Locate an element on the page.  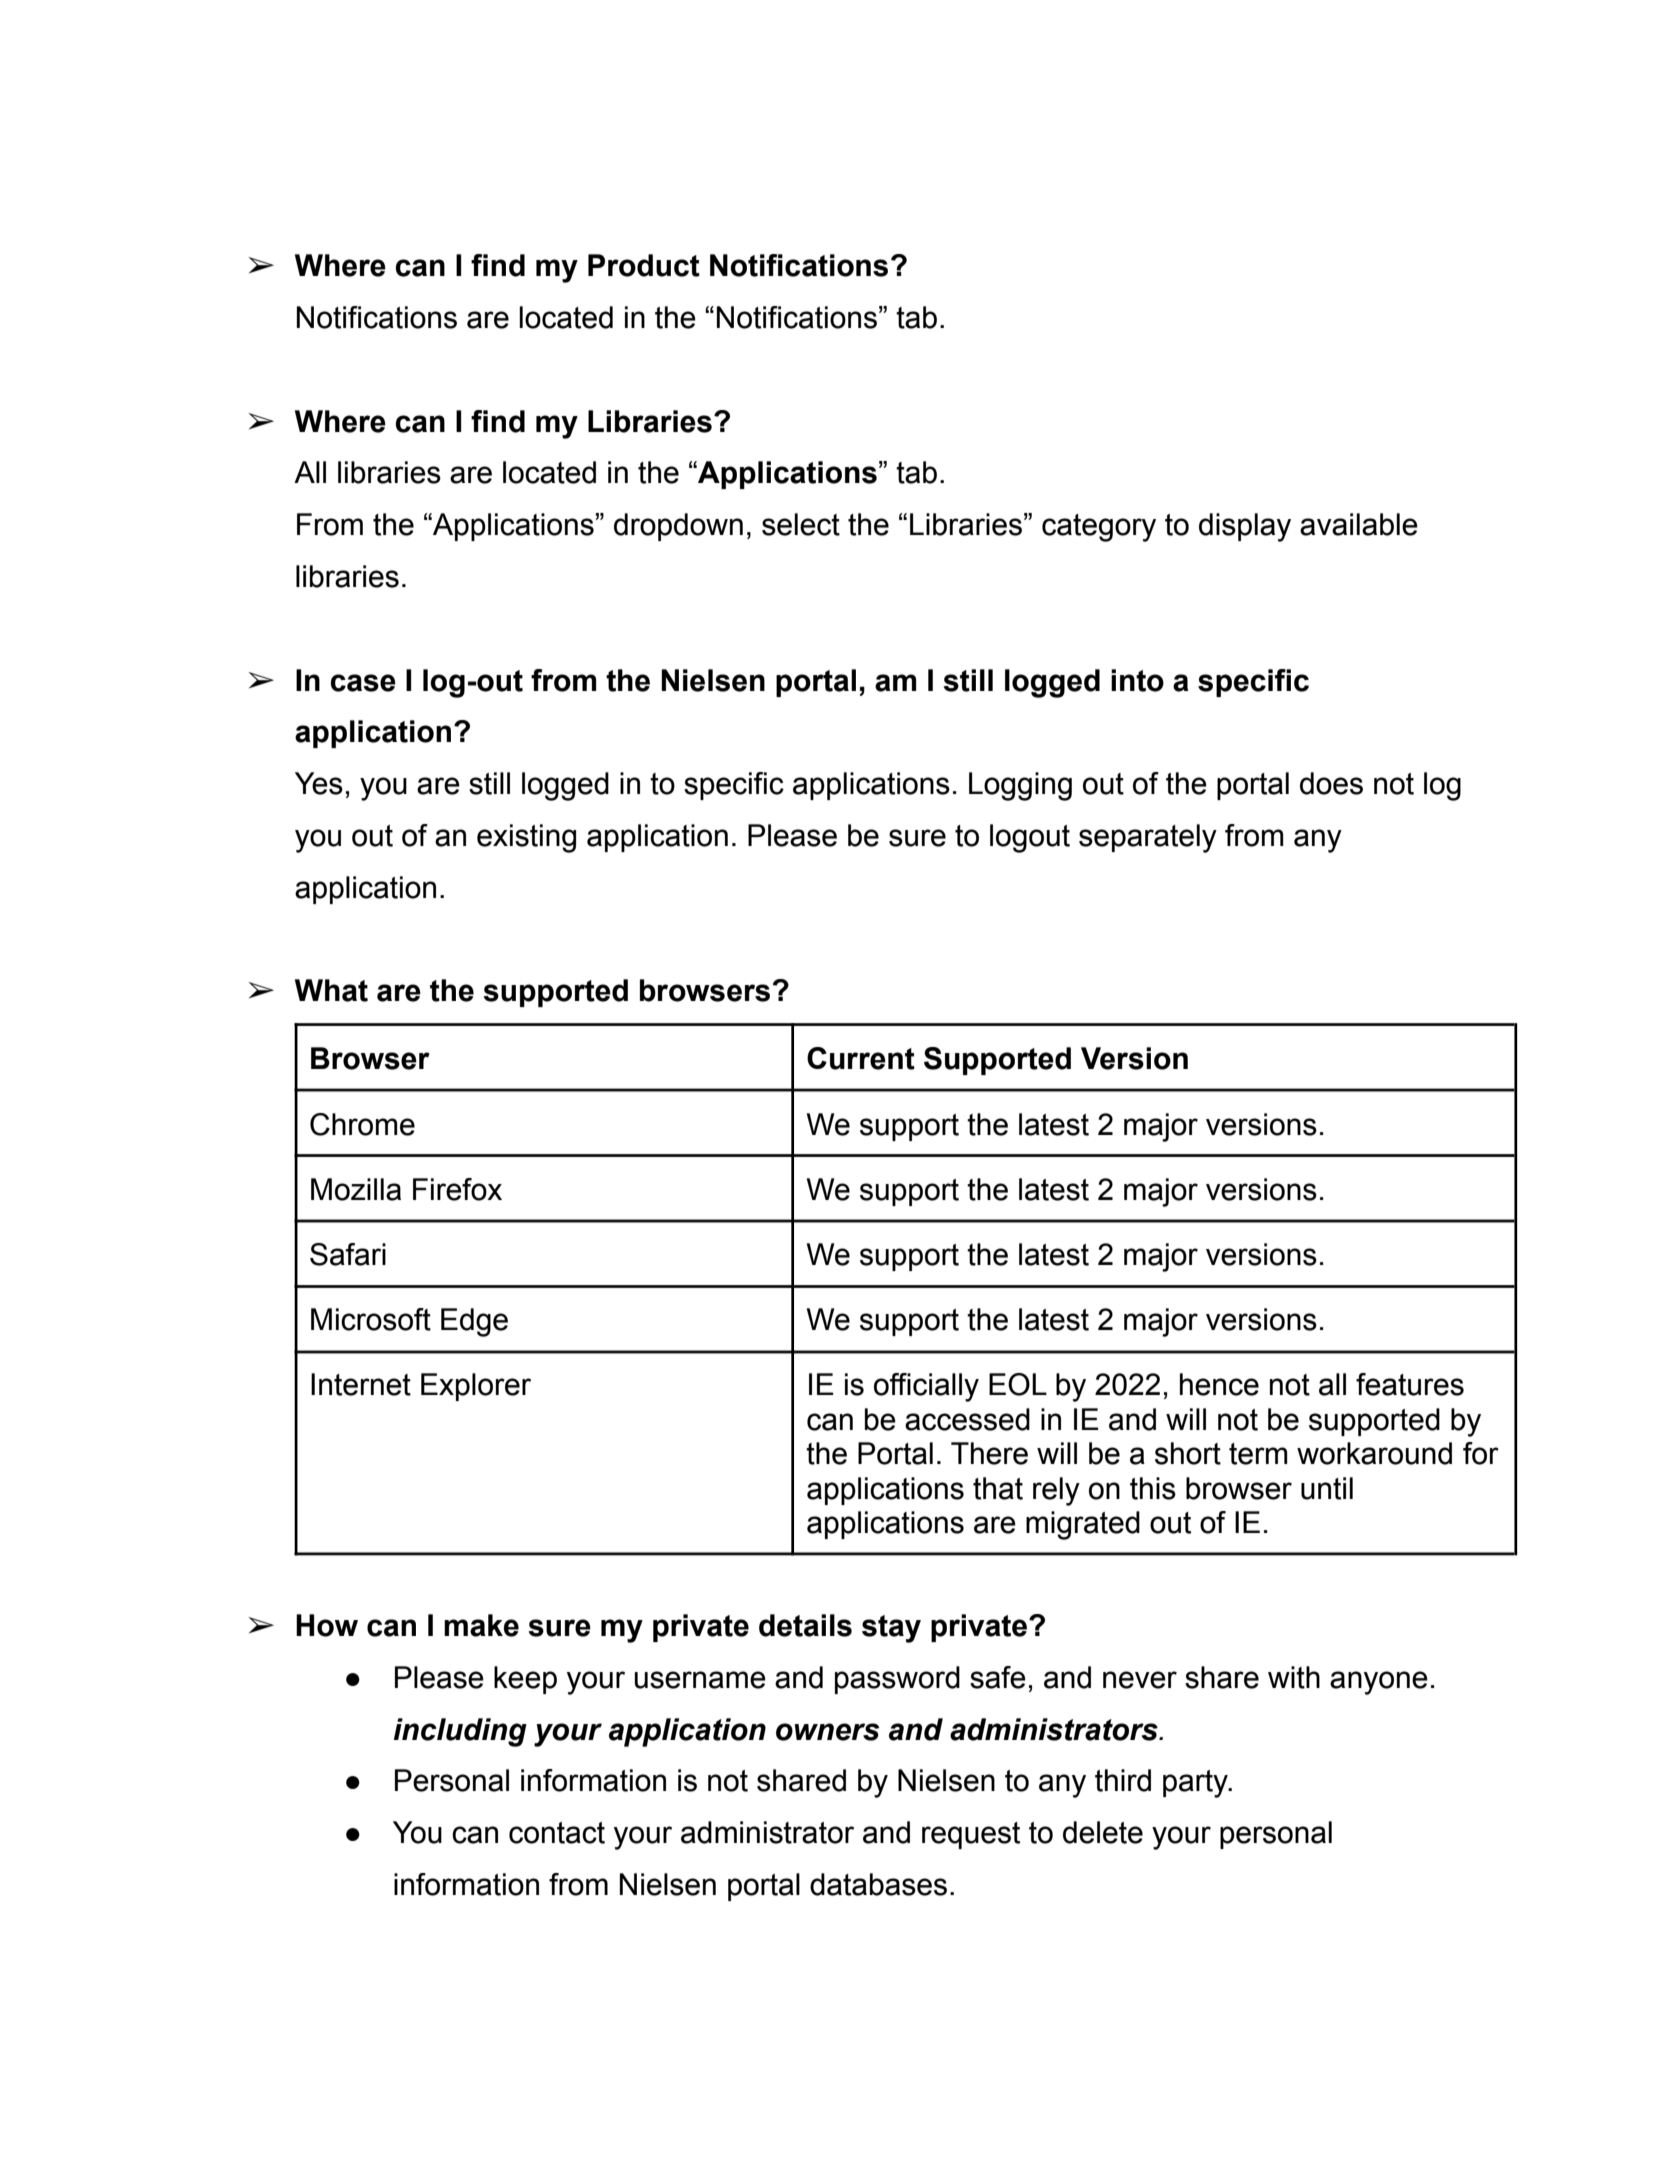
Logging is located at coordinates (1020, 786).
